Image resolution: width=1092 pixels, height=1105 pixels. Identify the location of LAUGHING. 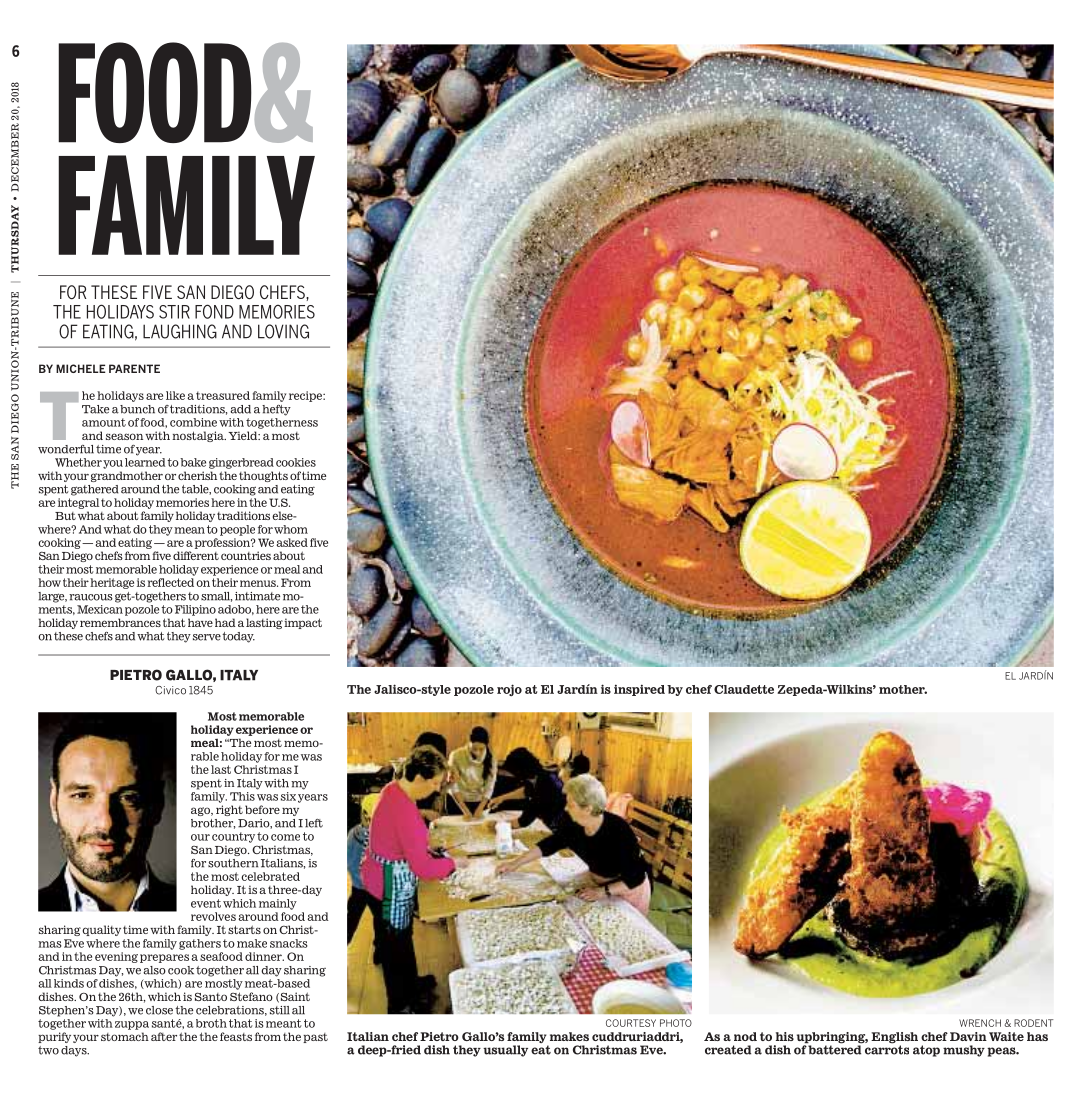
(180, 331).
